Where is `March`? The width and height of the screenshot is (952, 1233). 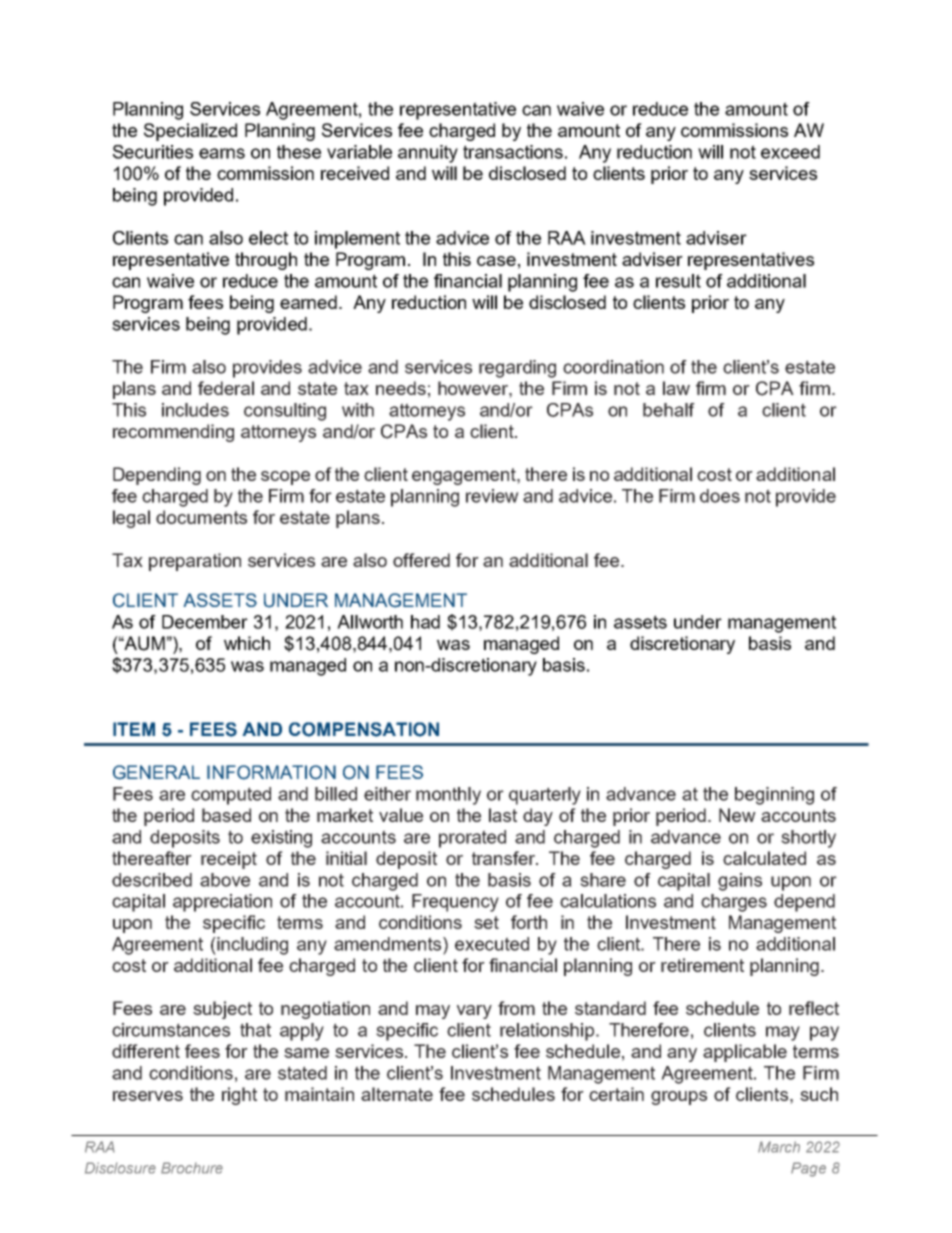 March is located at coordinates (779, 1147).
